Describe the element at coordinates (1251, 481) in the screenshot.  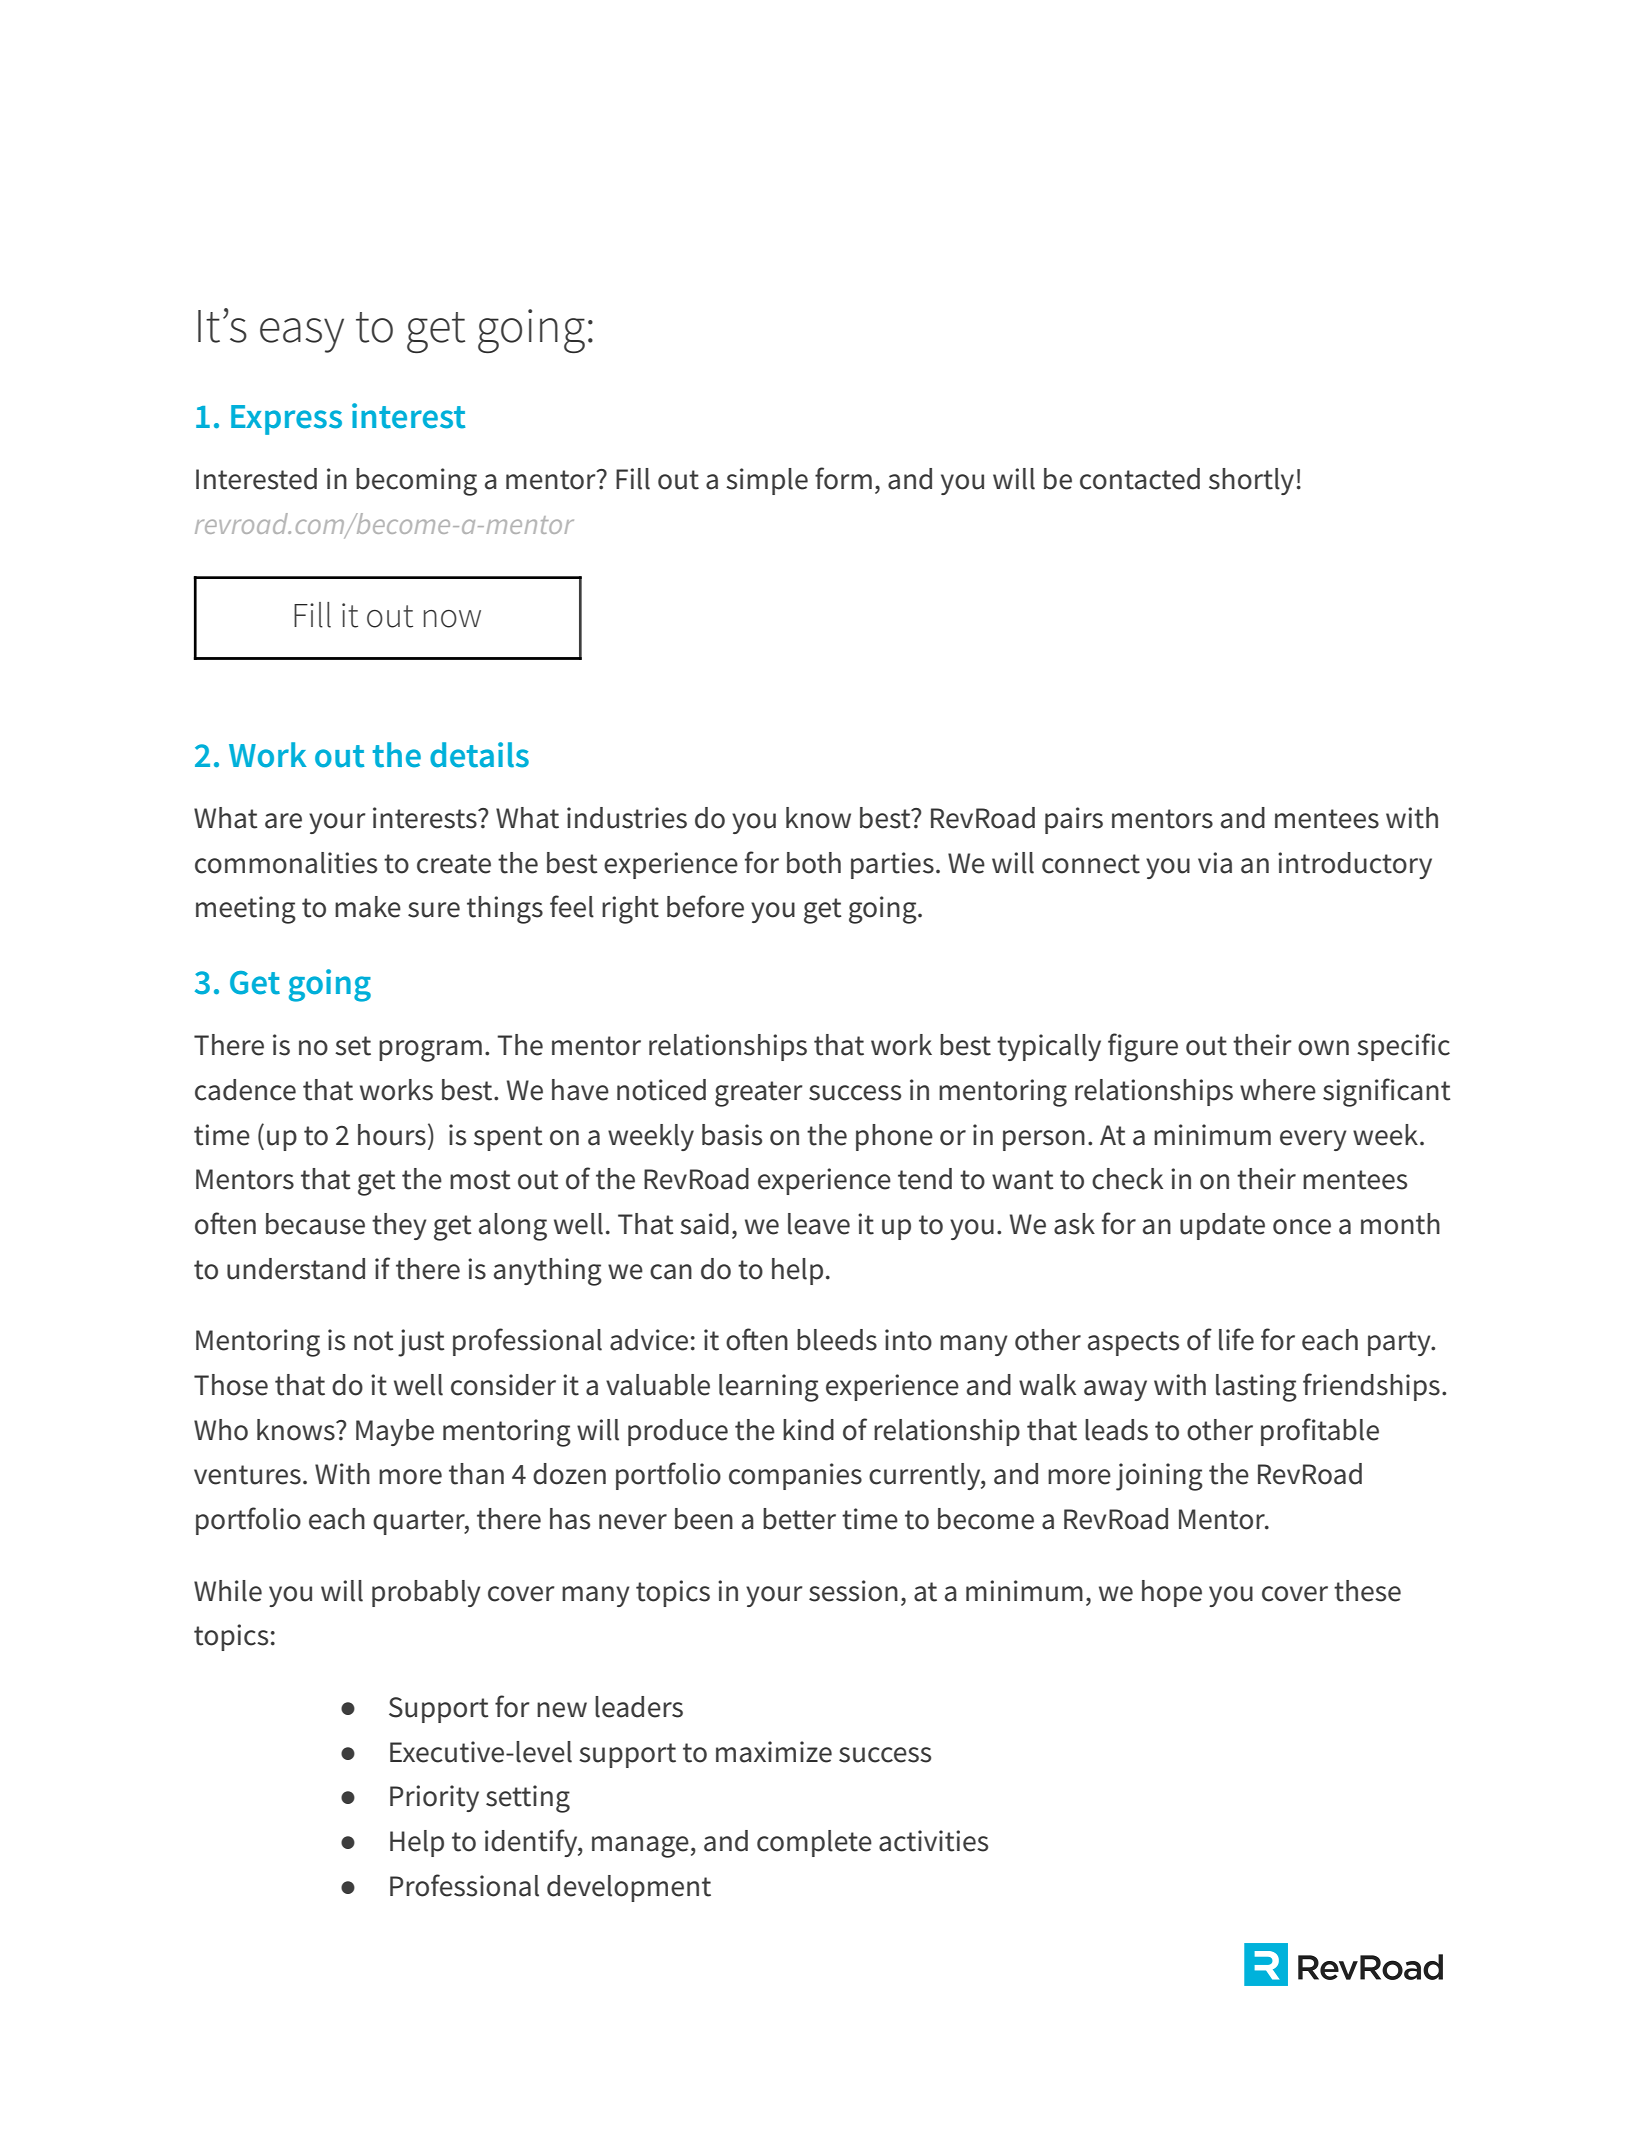
I see `shortly` at that location.
